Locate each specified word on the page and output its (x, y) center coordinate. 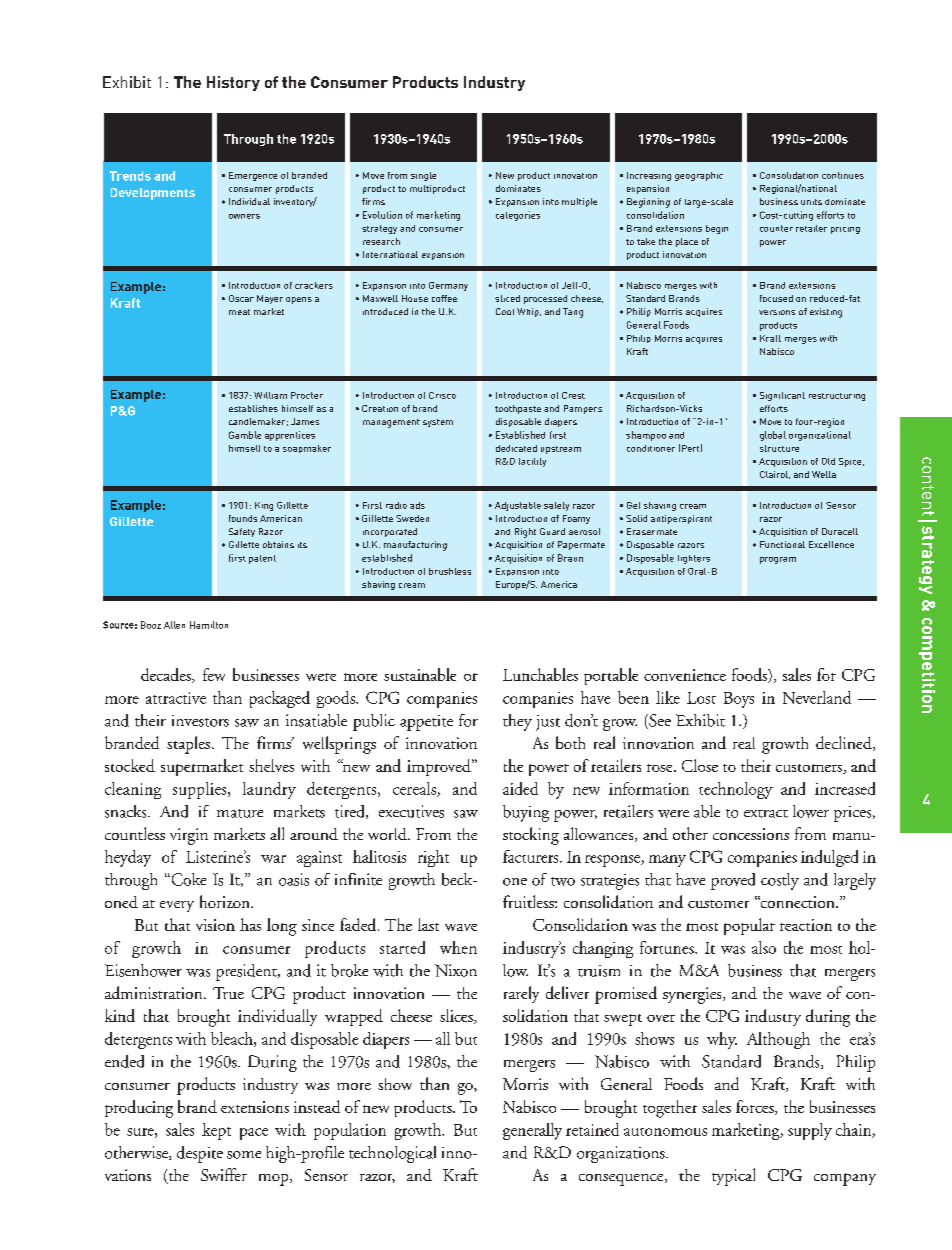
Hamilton (209, 625)
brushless (450, 571)
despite (200, 1154)
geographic (699, 176)
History (233, 83)
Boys (739, 700)
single (423, 176)
